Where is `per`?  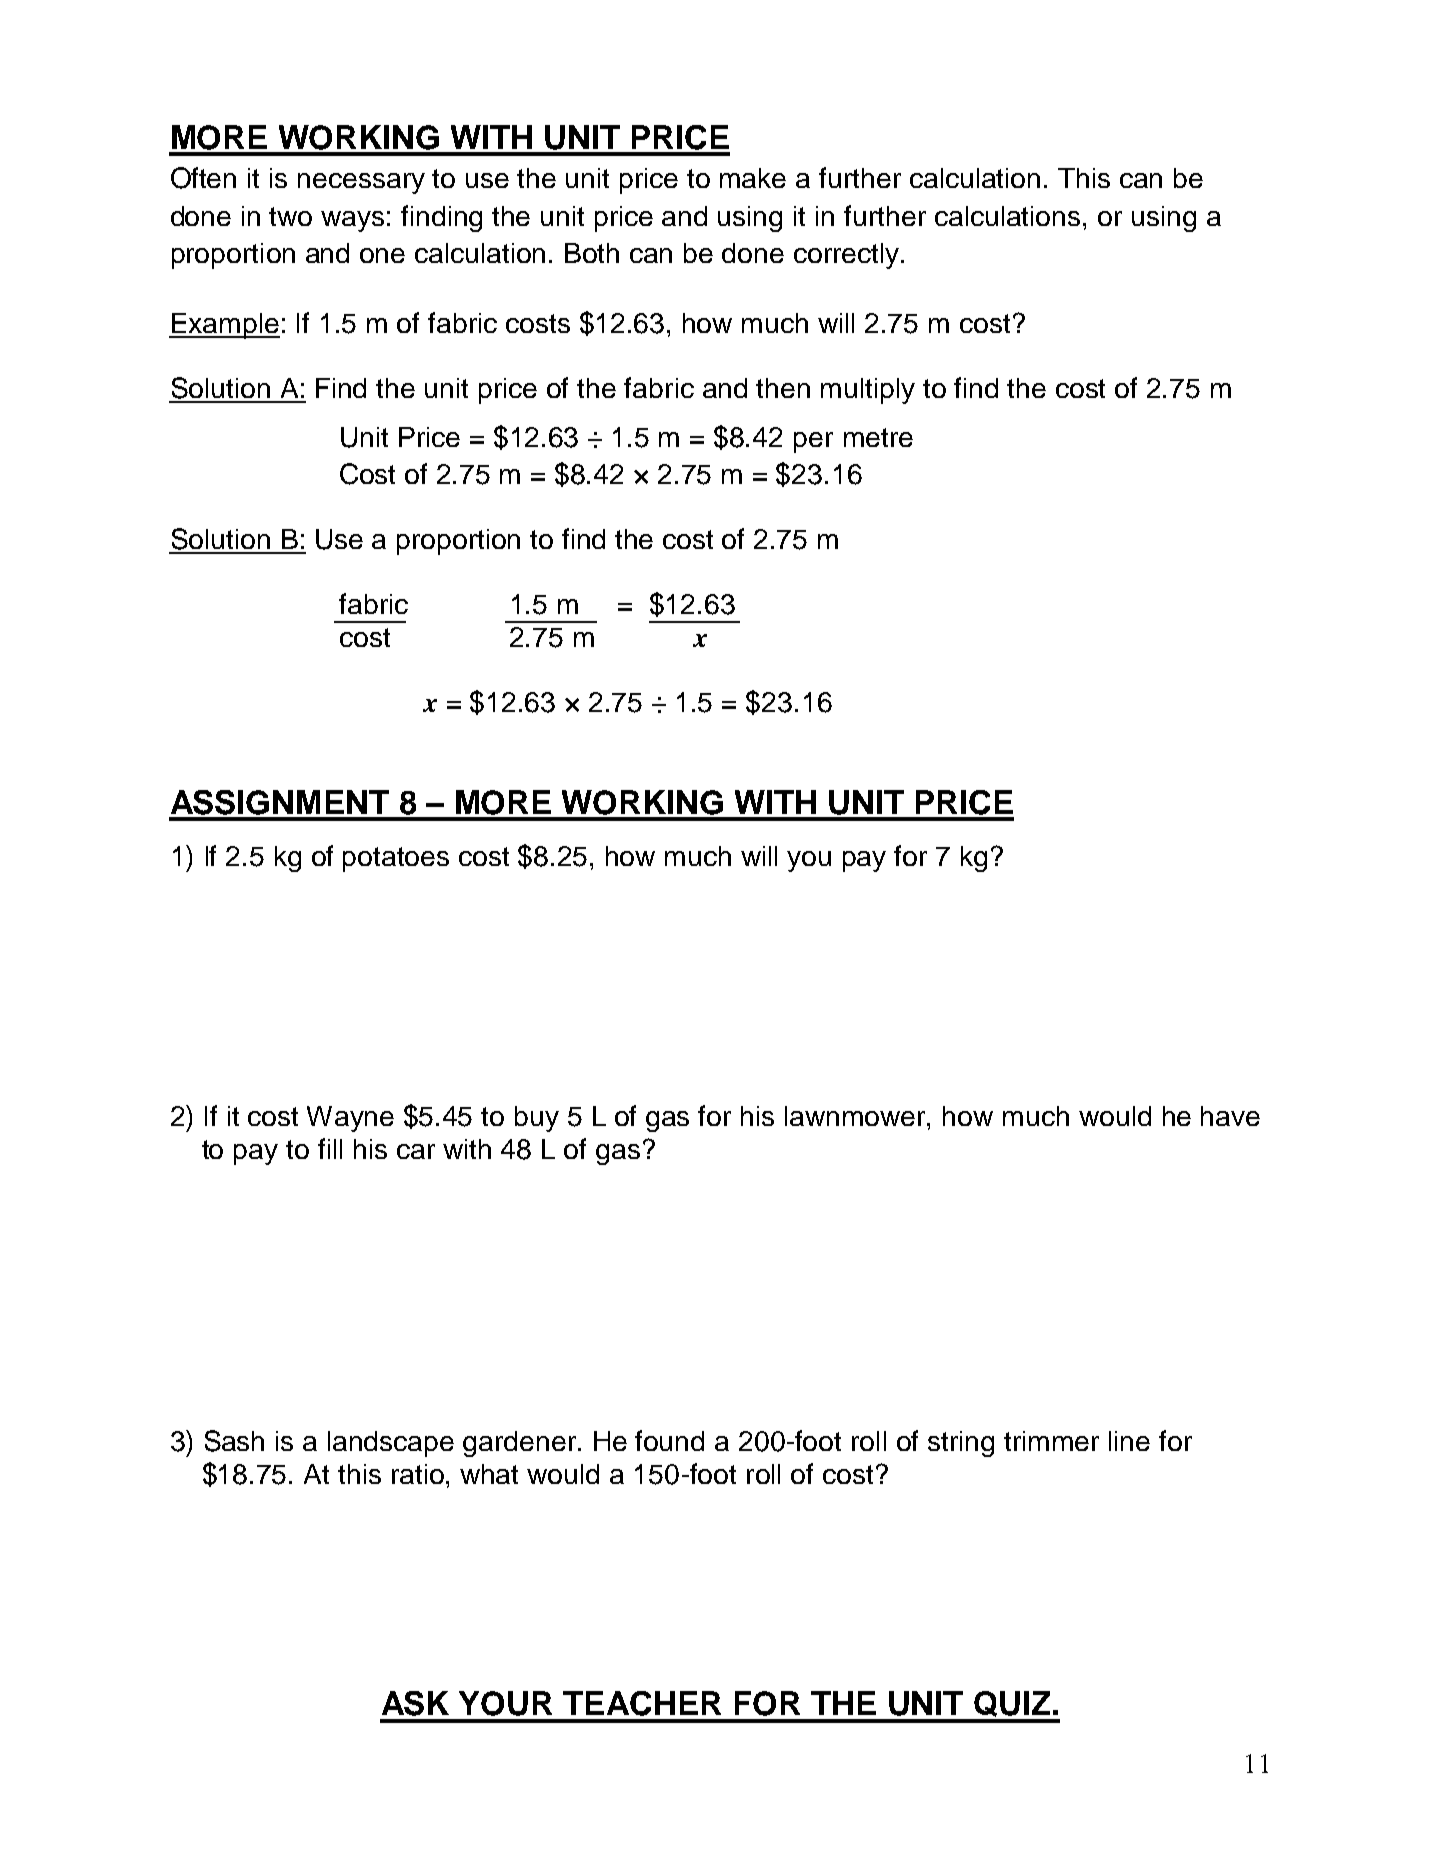 per is located at coordinates (813, 442).
